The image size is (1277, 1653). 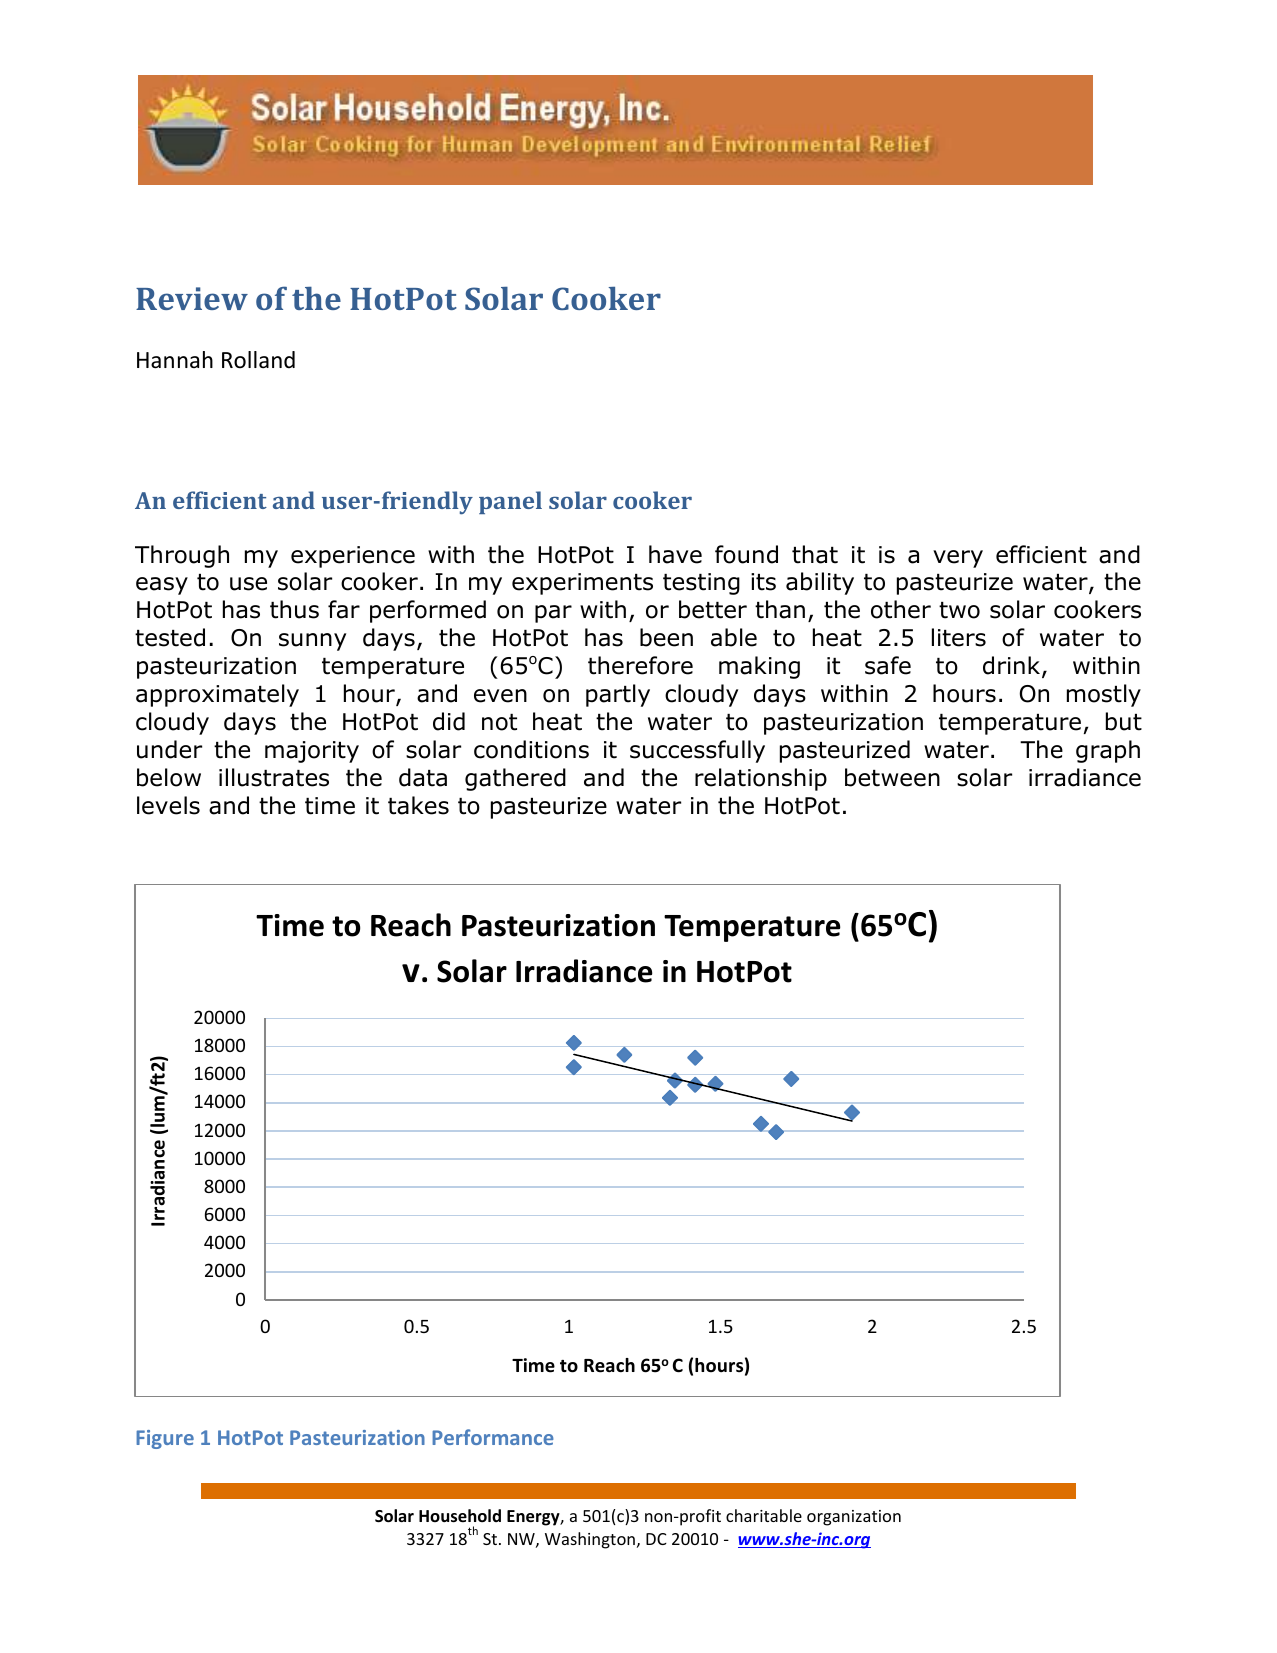 What do you see at coordinates (510, 502) in the screenshot?
I see `panel` at bounding box center [510, 502].
